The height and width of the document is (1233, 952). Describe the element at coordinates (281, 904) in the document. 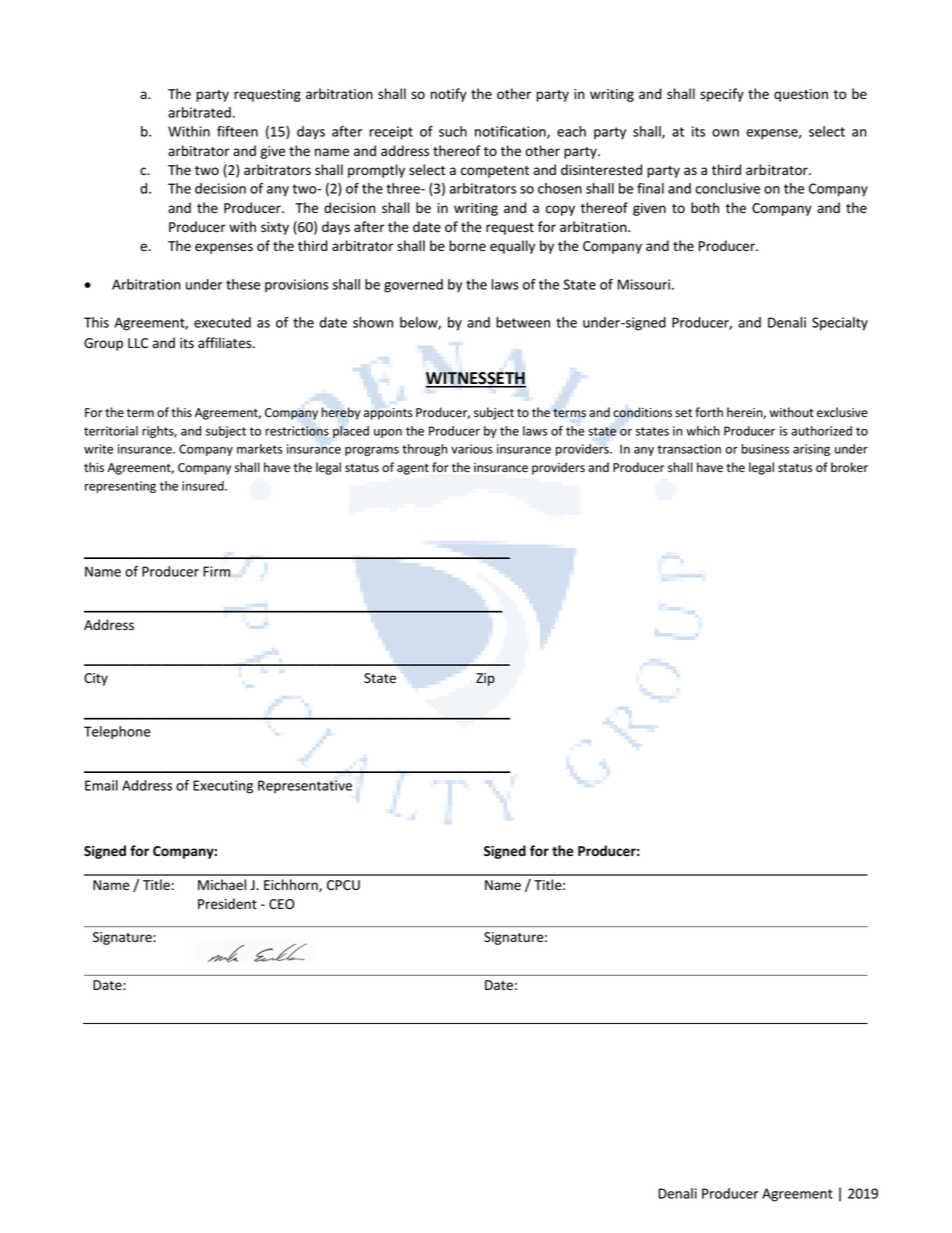

I see `CEO` at that location.
